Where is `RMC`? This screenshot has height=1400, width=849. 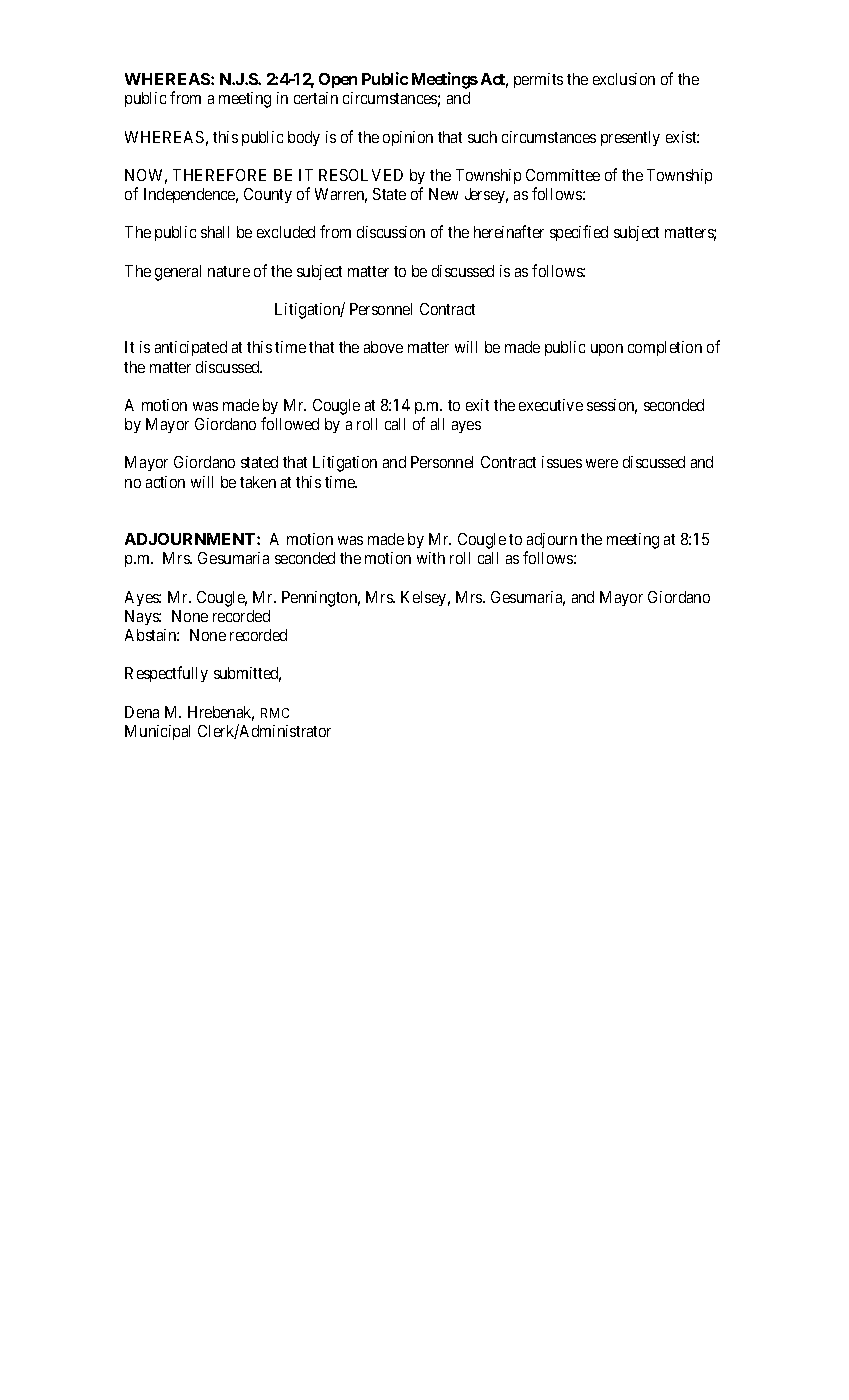 RMC is located at coordinates (275, 713).
